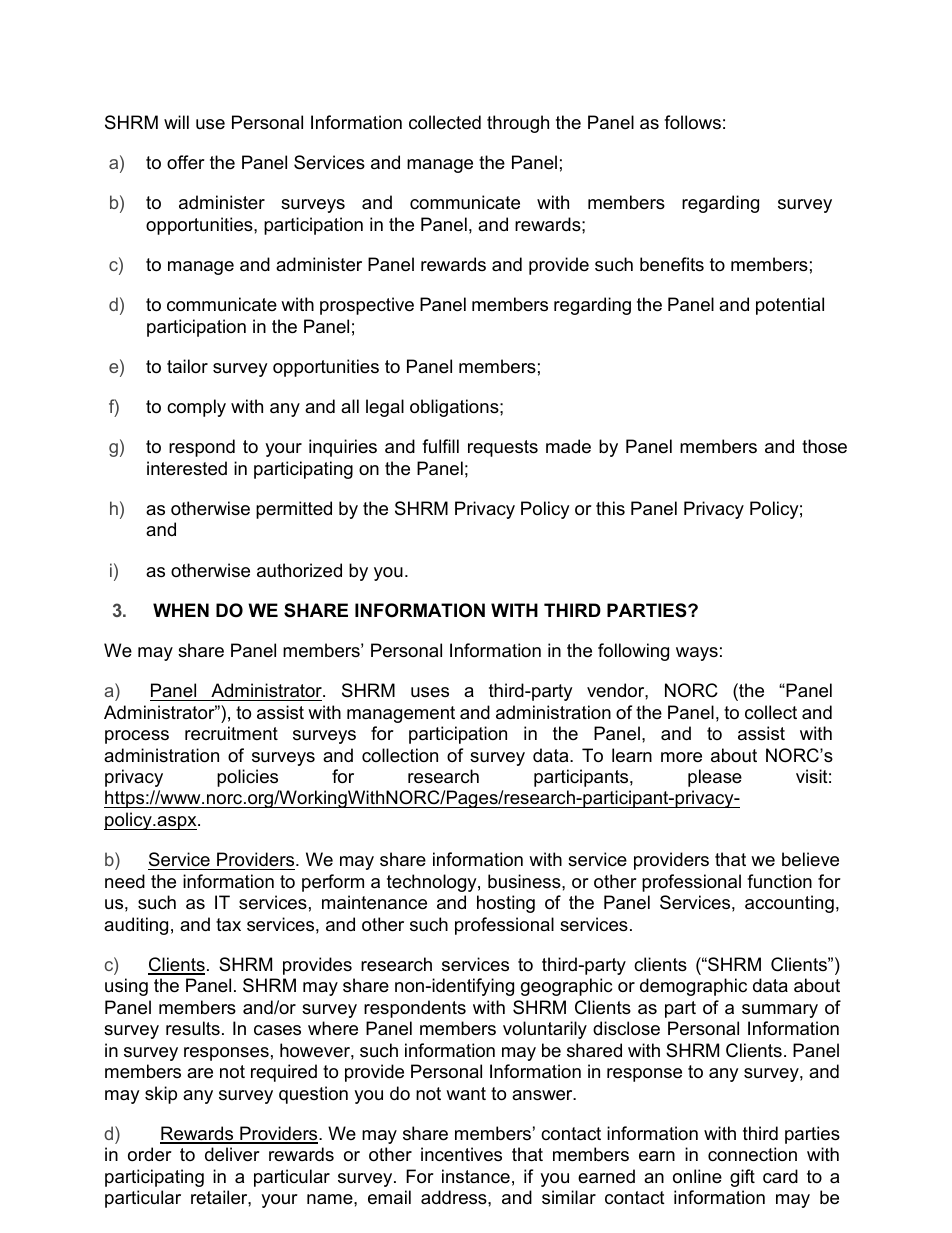  What do you see at coordinates (186, 162) in the image?
I see `offer` at bounding box center [186, 162].
